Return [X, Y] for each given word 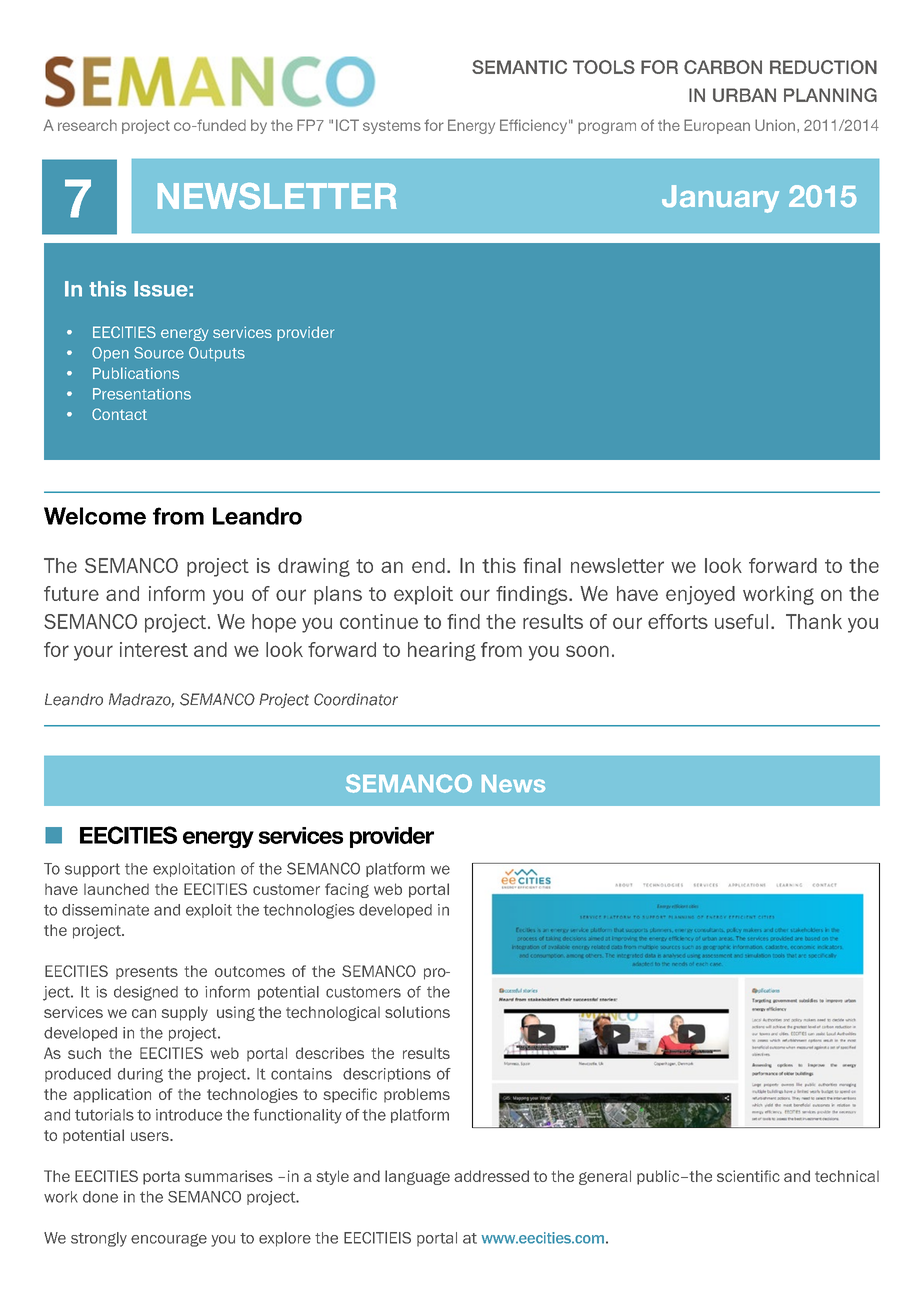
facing [347, 890]
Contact [119, 414]
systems [392, 127]
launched [116, 889]
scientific [748, 1176]
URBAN [744, 95]
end [428, 565]
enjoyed [700, 595]
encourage [169, 1240]
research [87, 125]
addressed [491, 1176]
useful [741, 621]
